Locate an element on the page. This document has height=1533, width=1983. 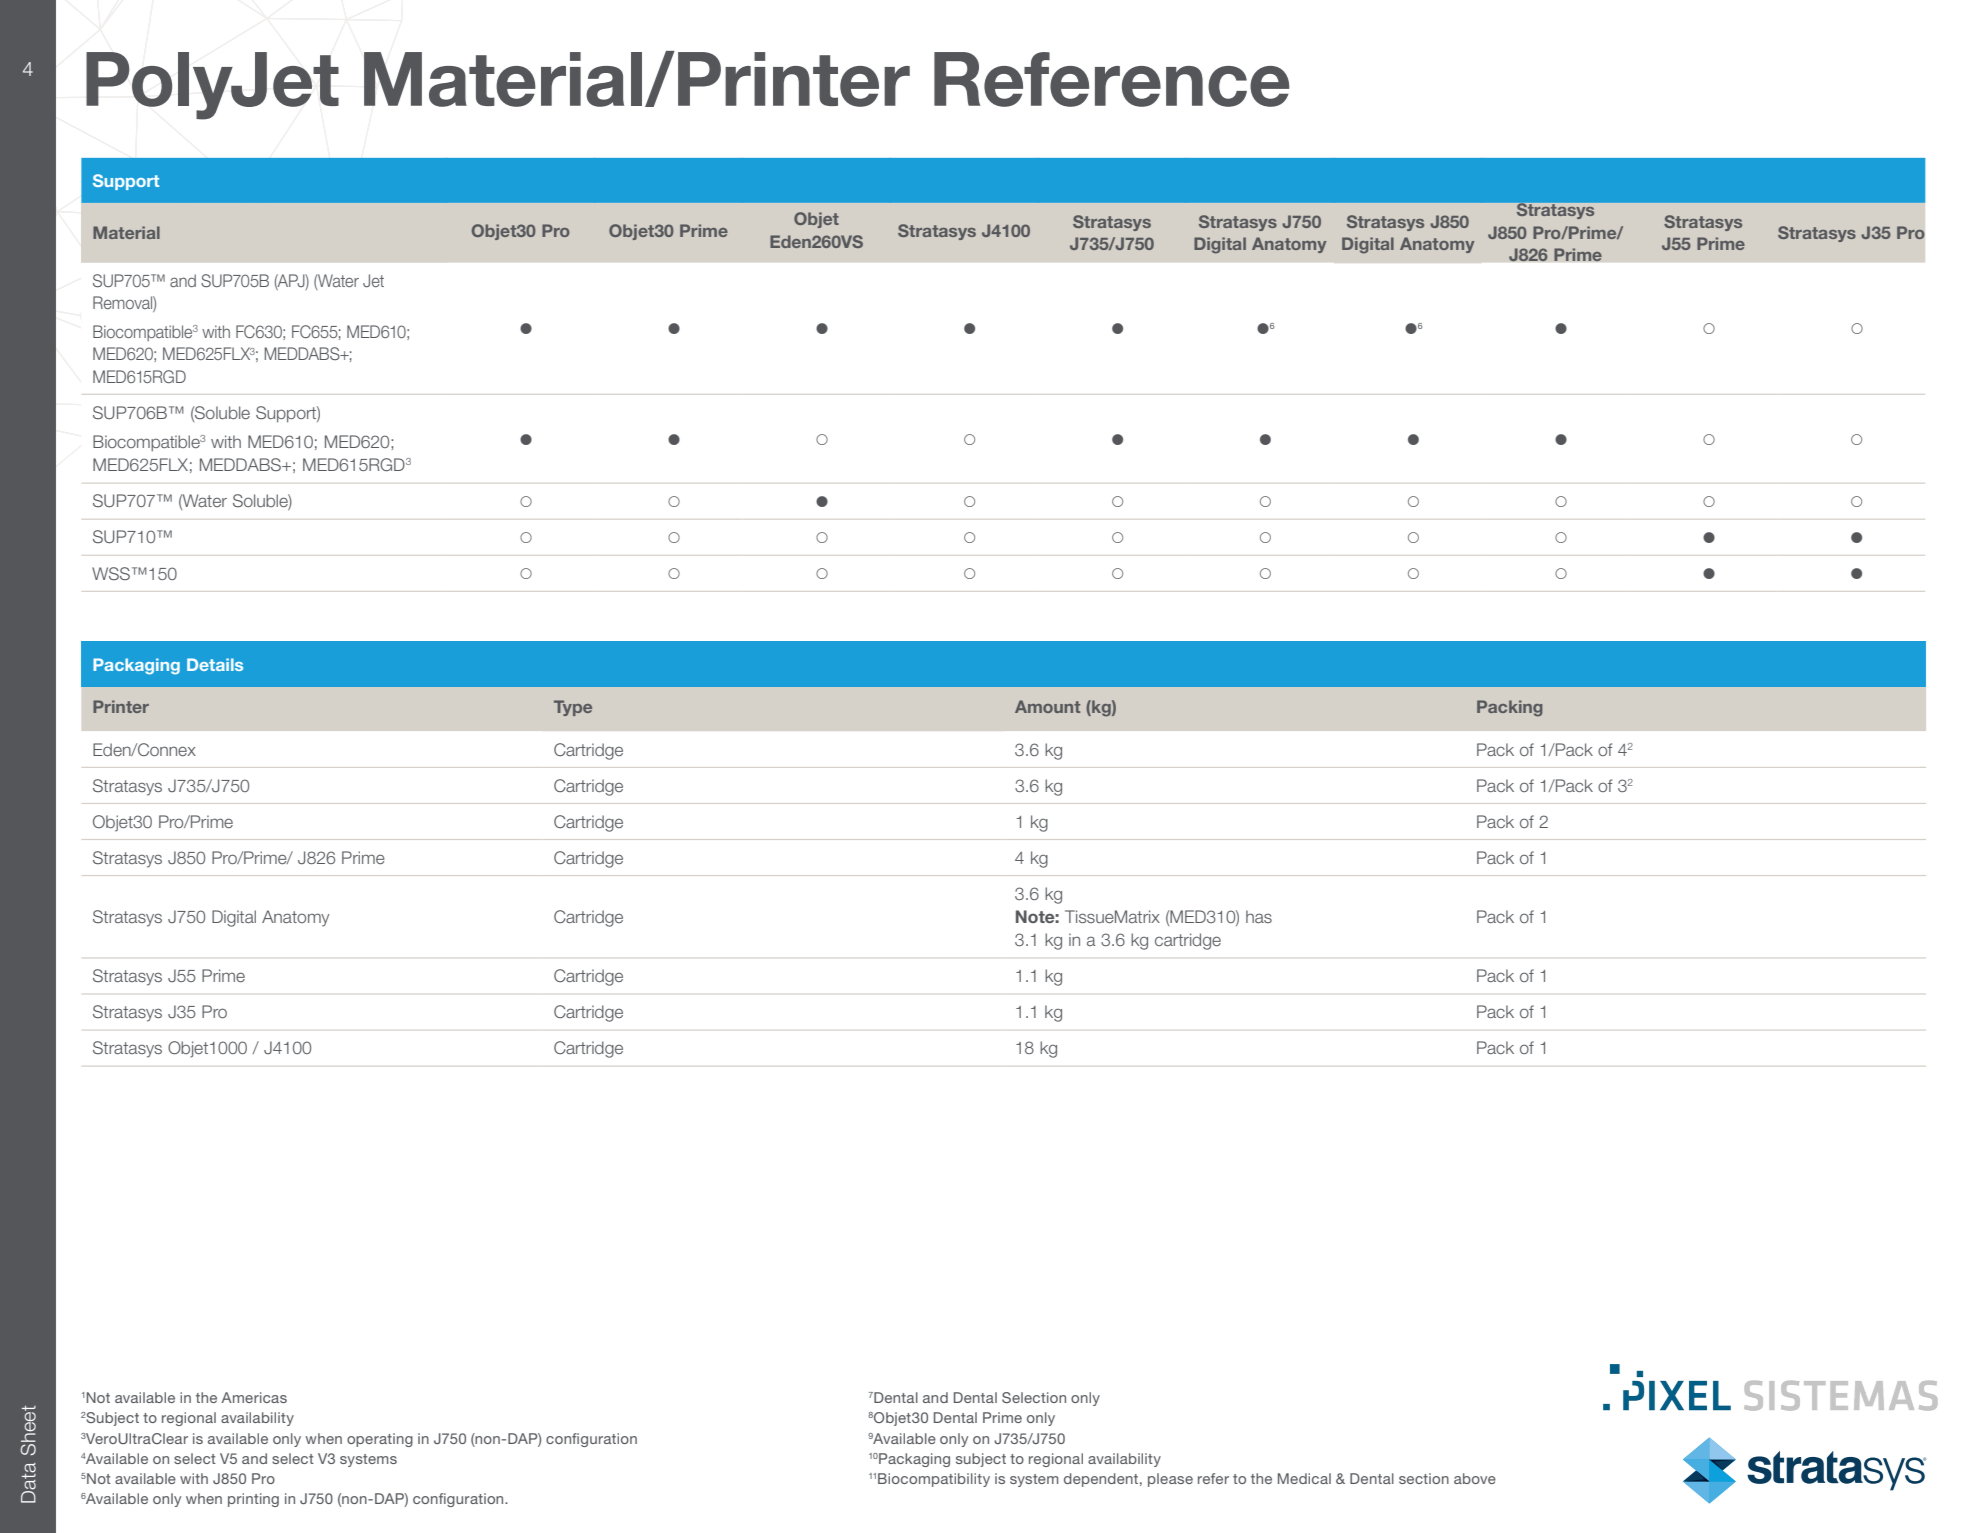
has is located at coordinates (1259, 916).
